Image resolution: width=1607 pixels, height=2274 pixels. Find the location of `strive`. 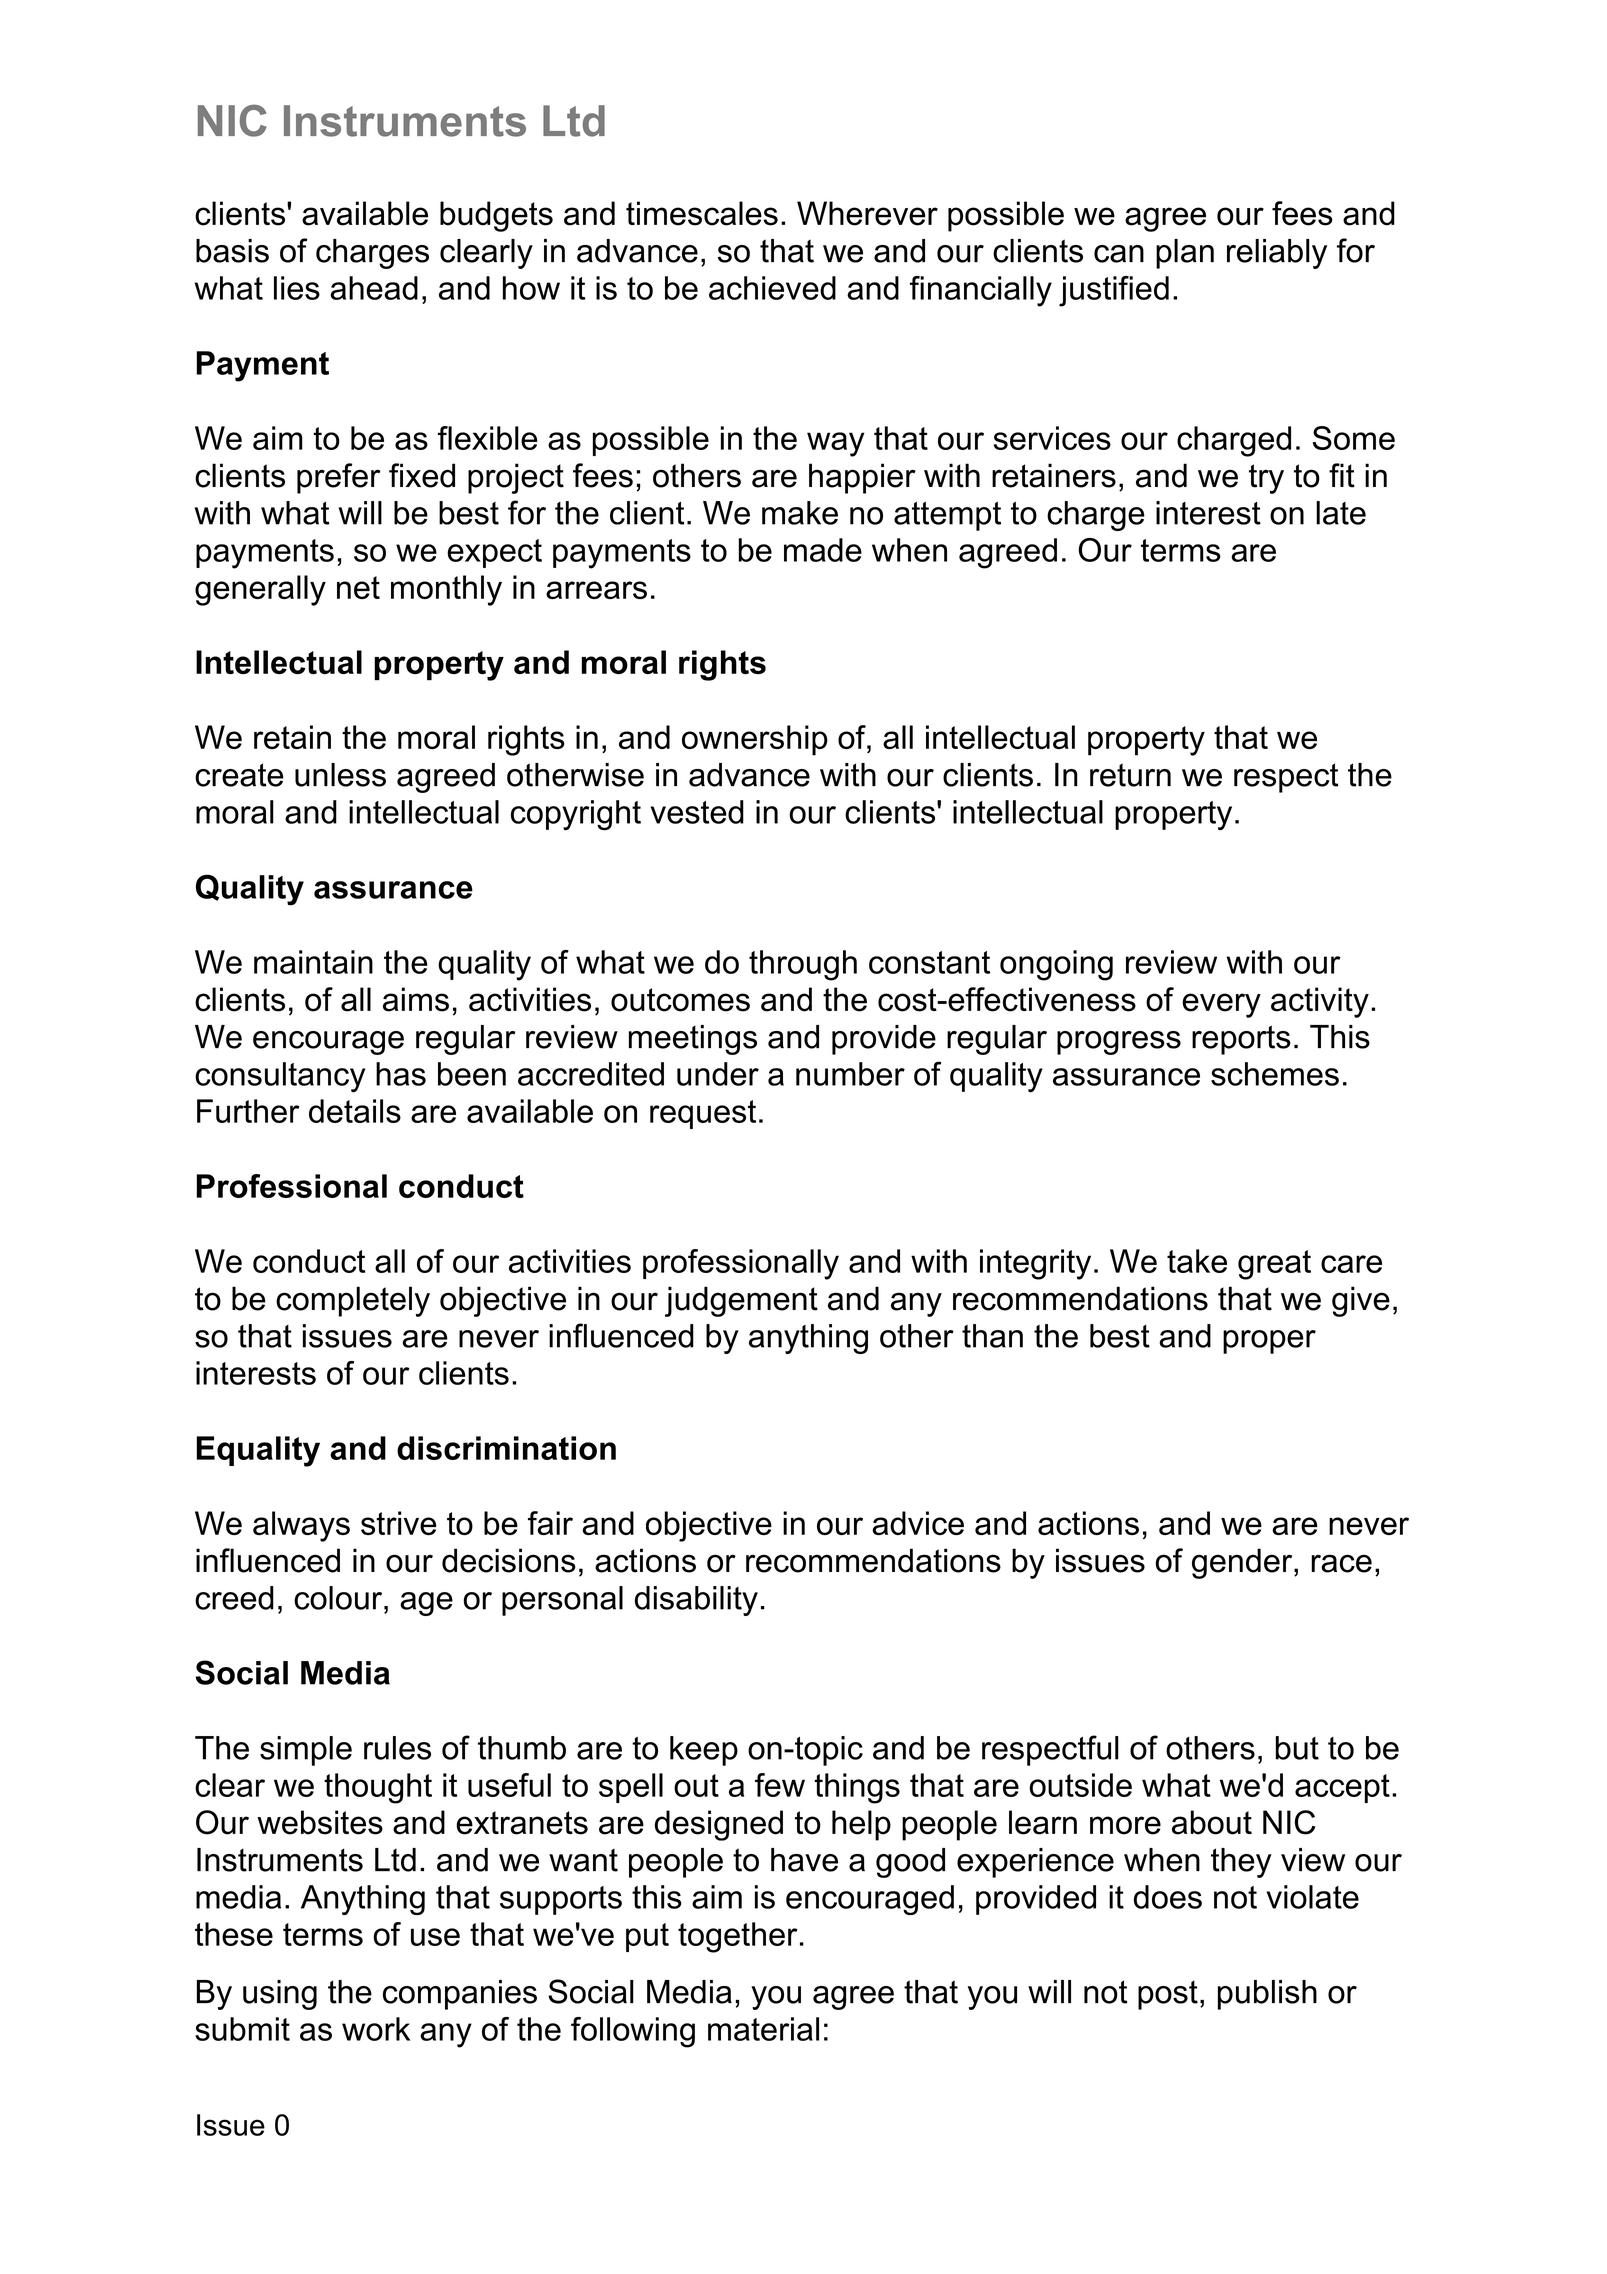

strive is located at coordinates (399, 1523).
